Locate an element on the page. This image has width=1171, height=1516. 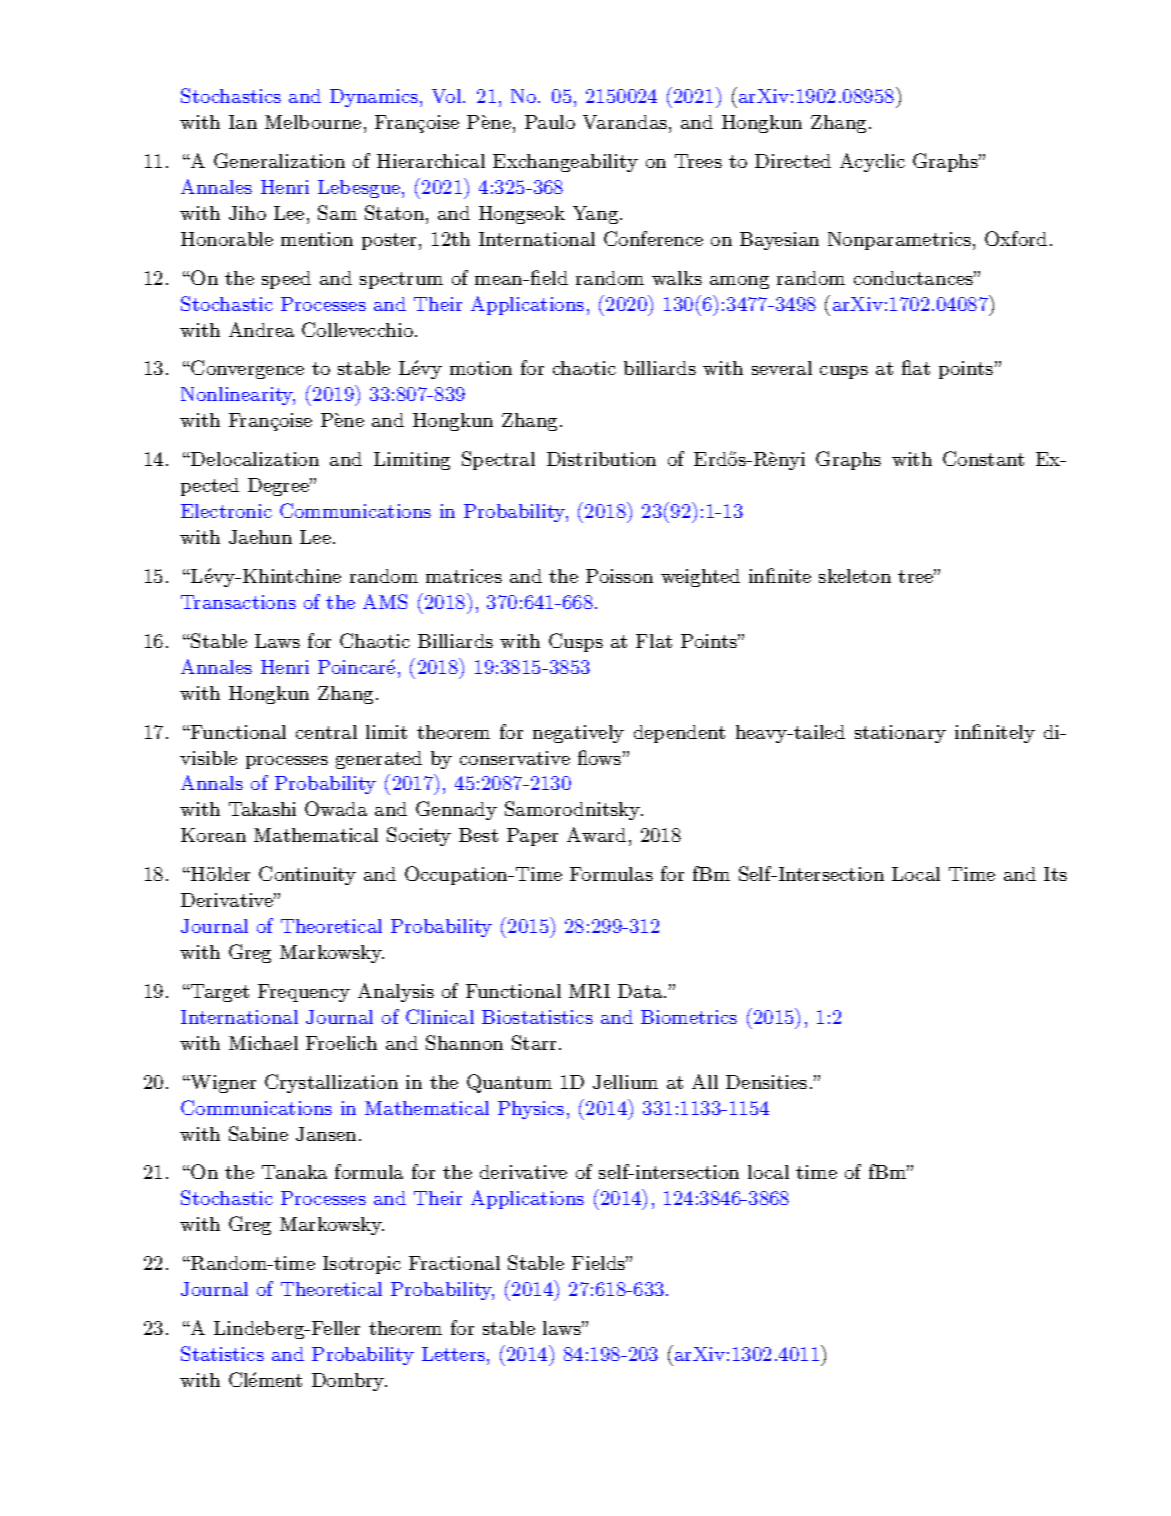
central is located at coordinates (326, 732).
